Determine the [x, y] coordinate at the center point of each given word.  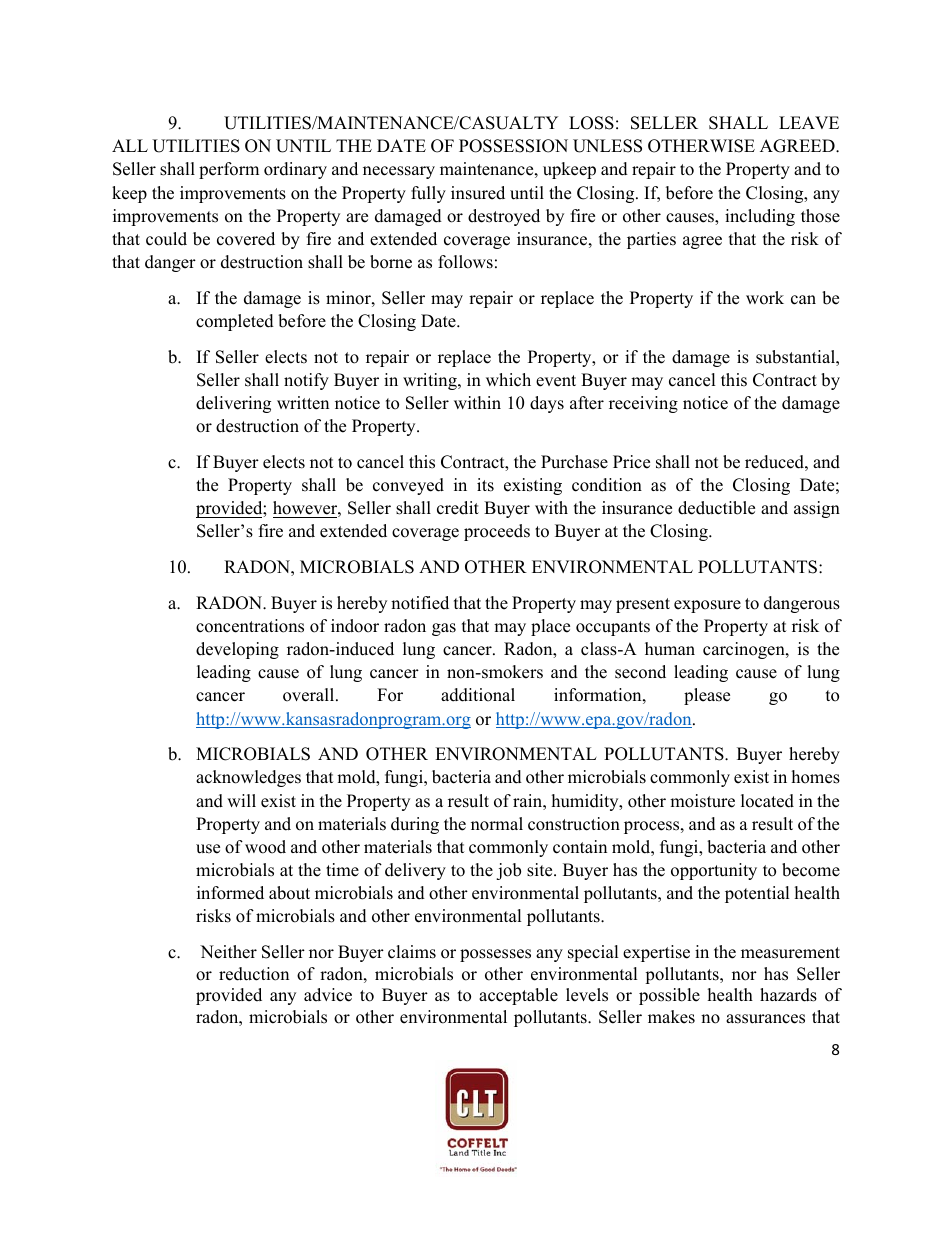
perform [229, 170]
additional [478, 695]
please [707, 696]
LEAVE [809, 122]
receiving [643, 404]
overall [310, 695]
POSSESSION [513, 146]
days [547, 404]
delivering [233, 404]
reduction [254, 974]
